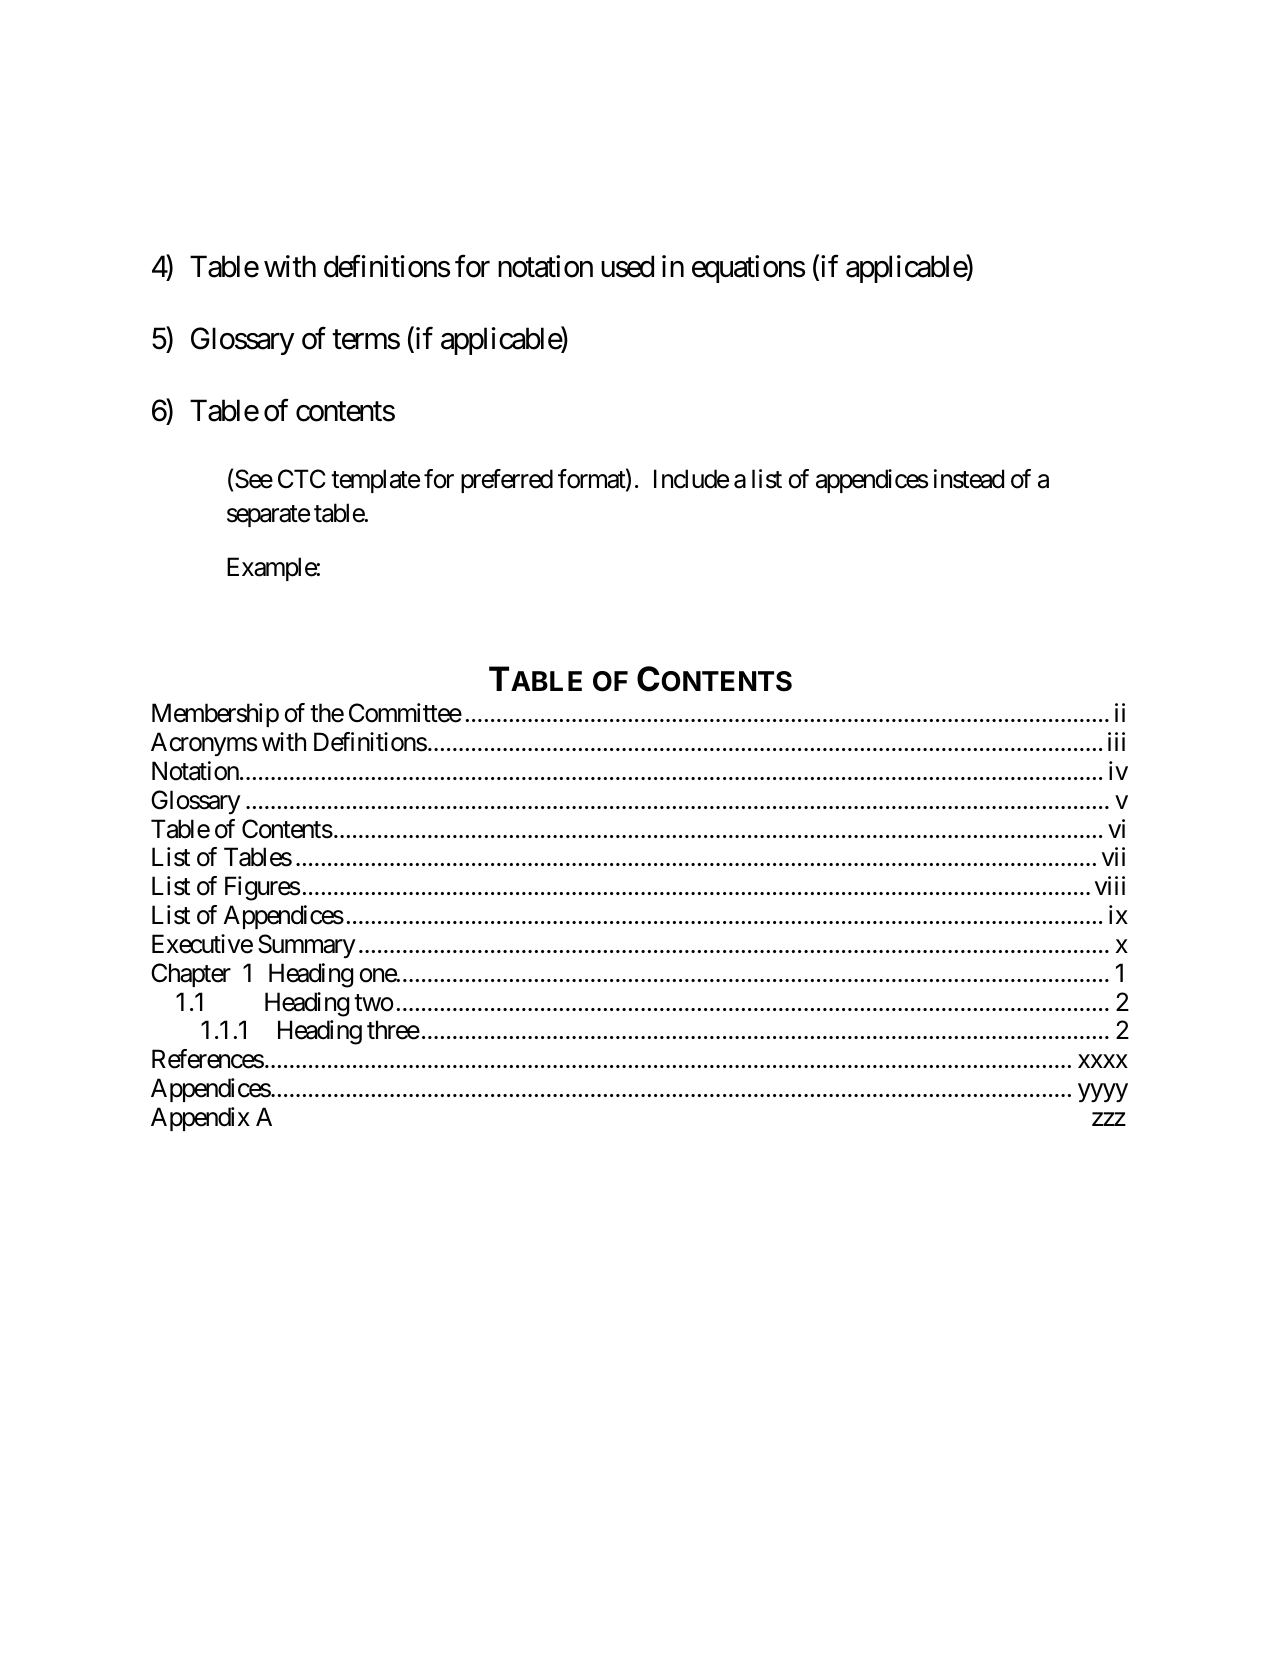 The image size is (1279, 1655). I want to click on yyyy, so click(1103, 1093).
